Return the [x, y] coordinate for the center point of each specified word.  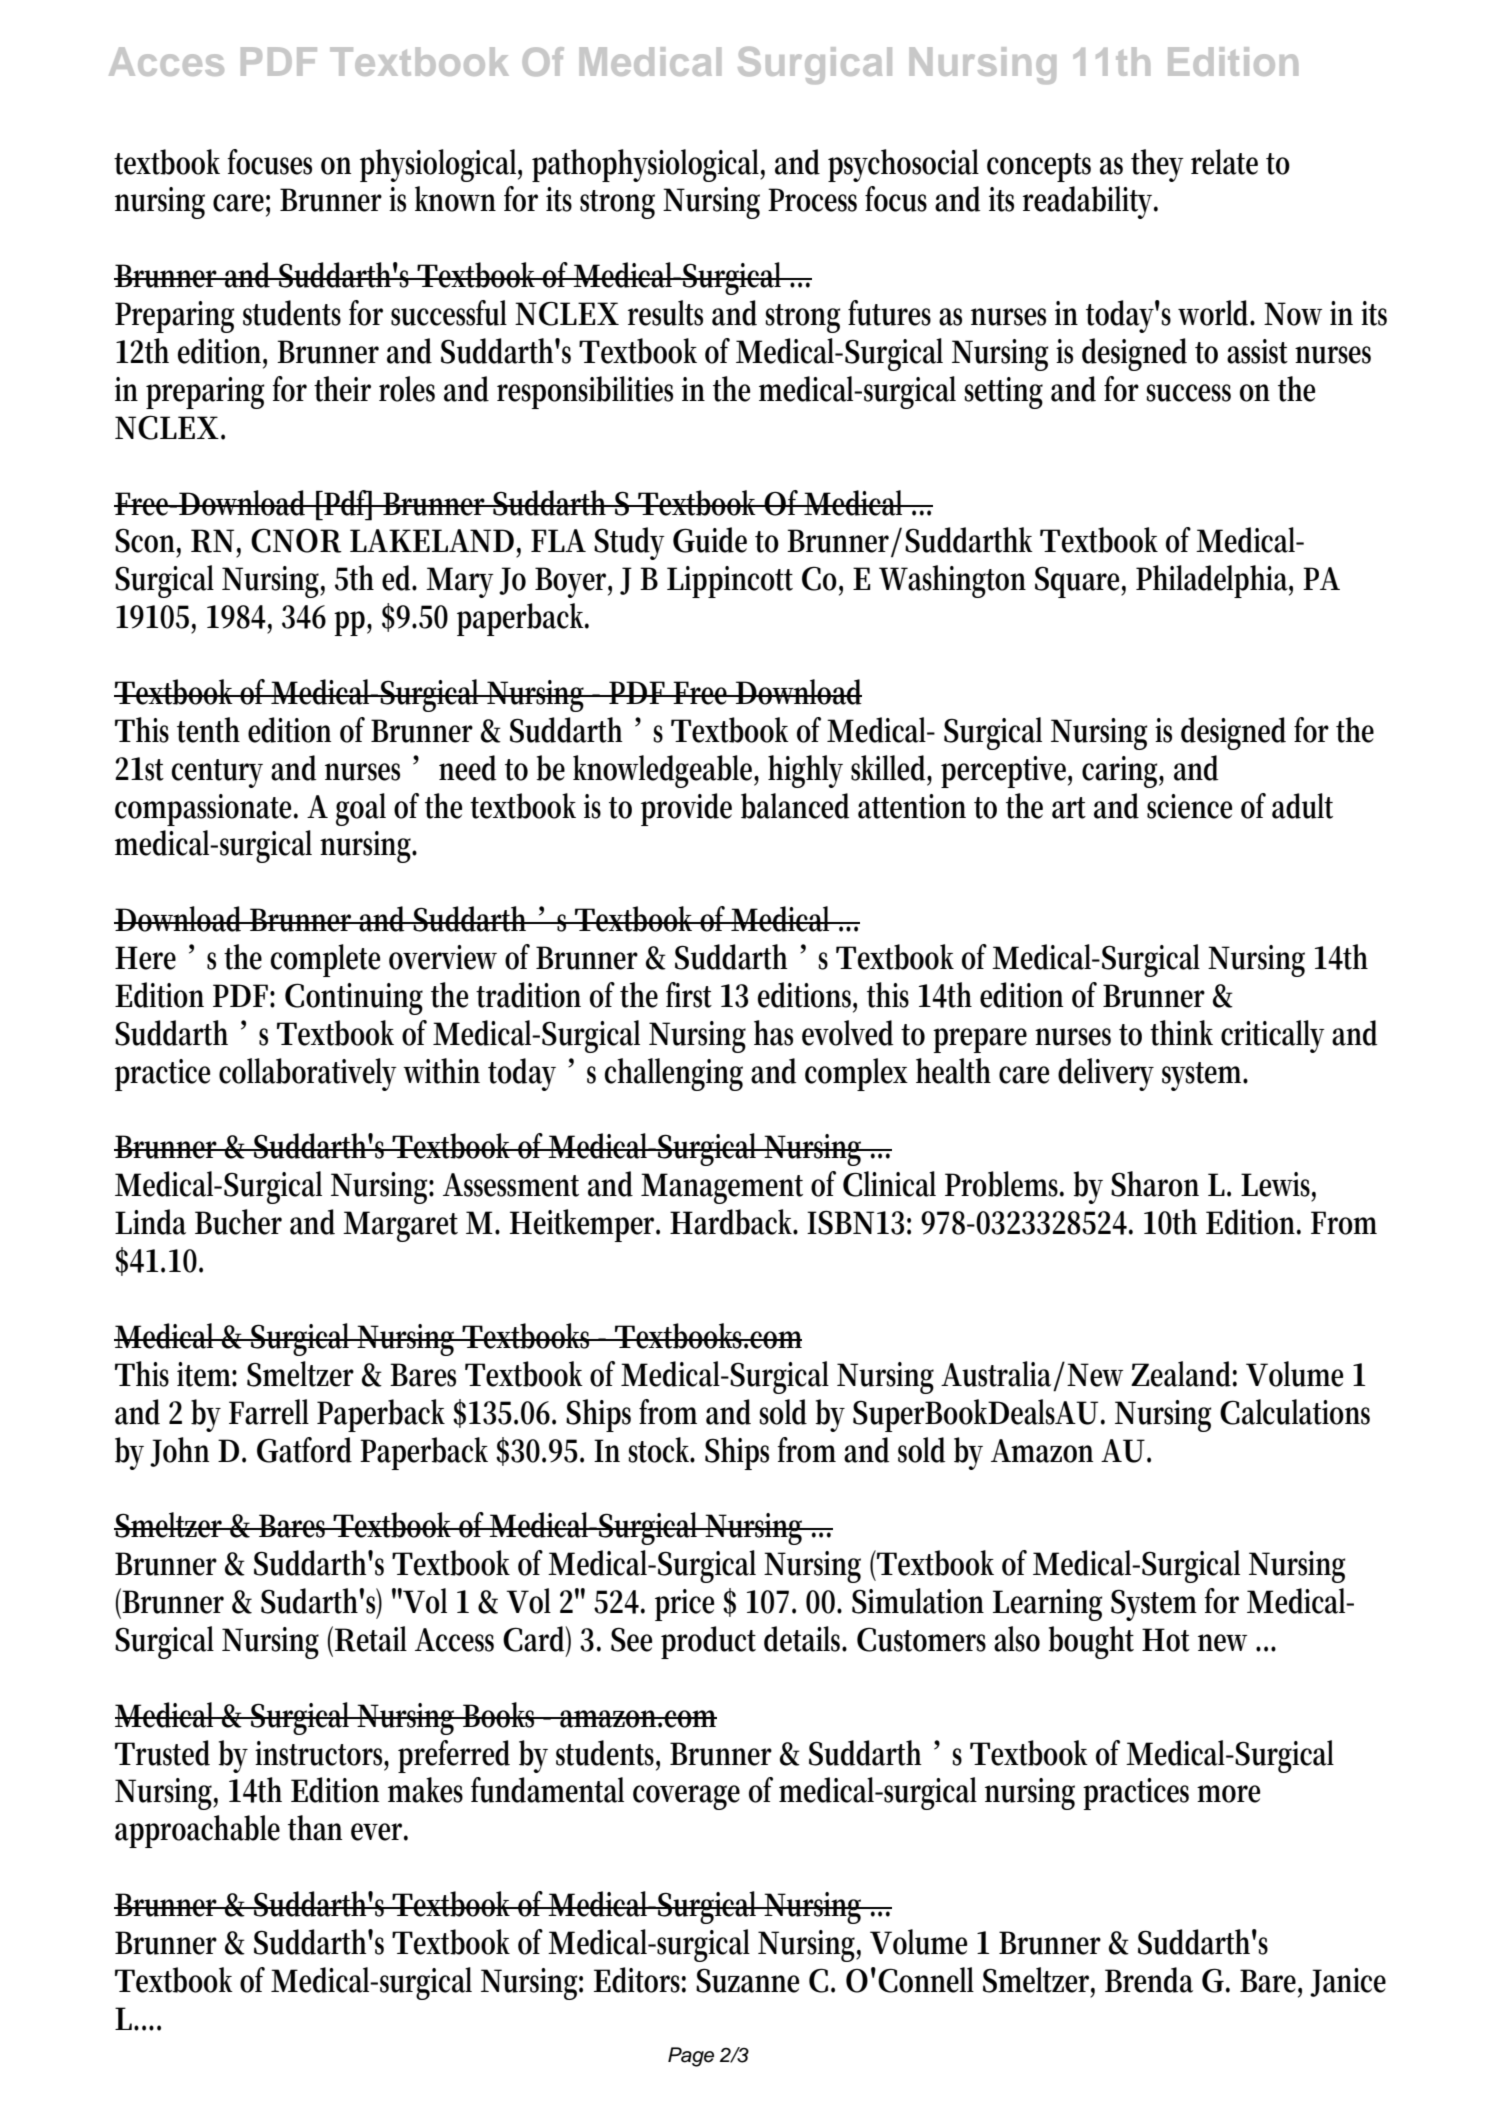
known [455, 199]
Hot [1166, 1640]
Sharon [1155, 1184]
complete [325, 960]
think [1181, 1033]
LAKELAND [432, 540]
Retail [371, 1639]
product [708, 1642]
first [689, 995]
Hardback [734, 1222]
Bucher [238, 1222]
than [315, 1828]
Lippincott [730, 582]
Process [812, 200]
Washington [952, 581]
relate [1224, 162]
